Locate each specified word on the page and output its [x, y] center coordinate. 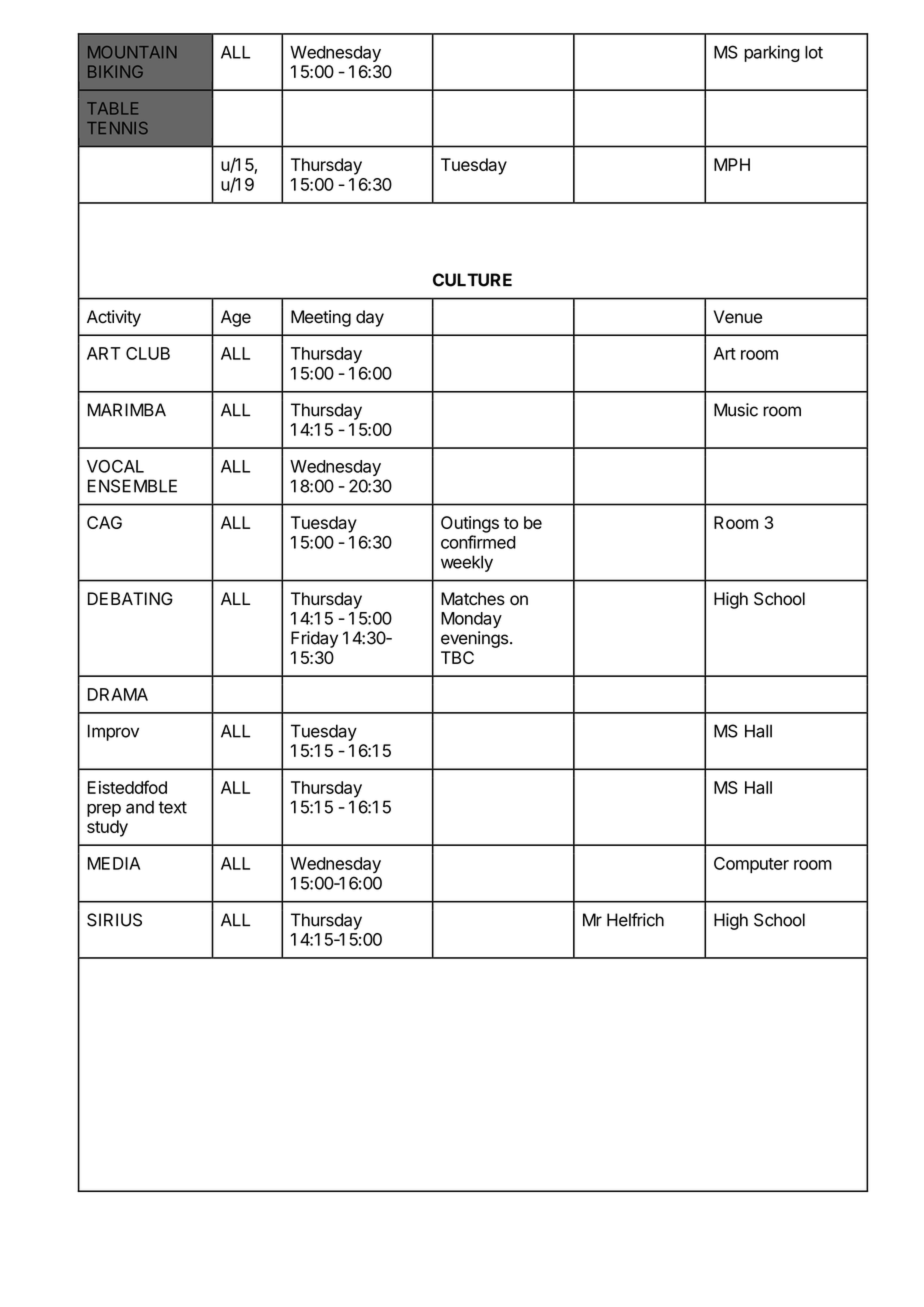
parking [772, 53]
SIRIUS [114, 920]
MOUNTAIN [132, 52]
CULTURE [472, 280]
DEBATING [130, 598]
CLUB [148, 353]
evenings [474, 639]
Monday [471, 620]
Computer [751, 865]
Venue [738, 317]
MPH [732, 164]
